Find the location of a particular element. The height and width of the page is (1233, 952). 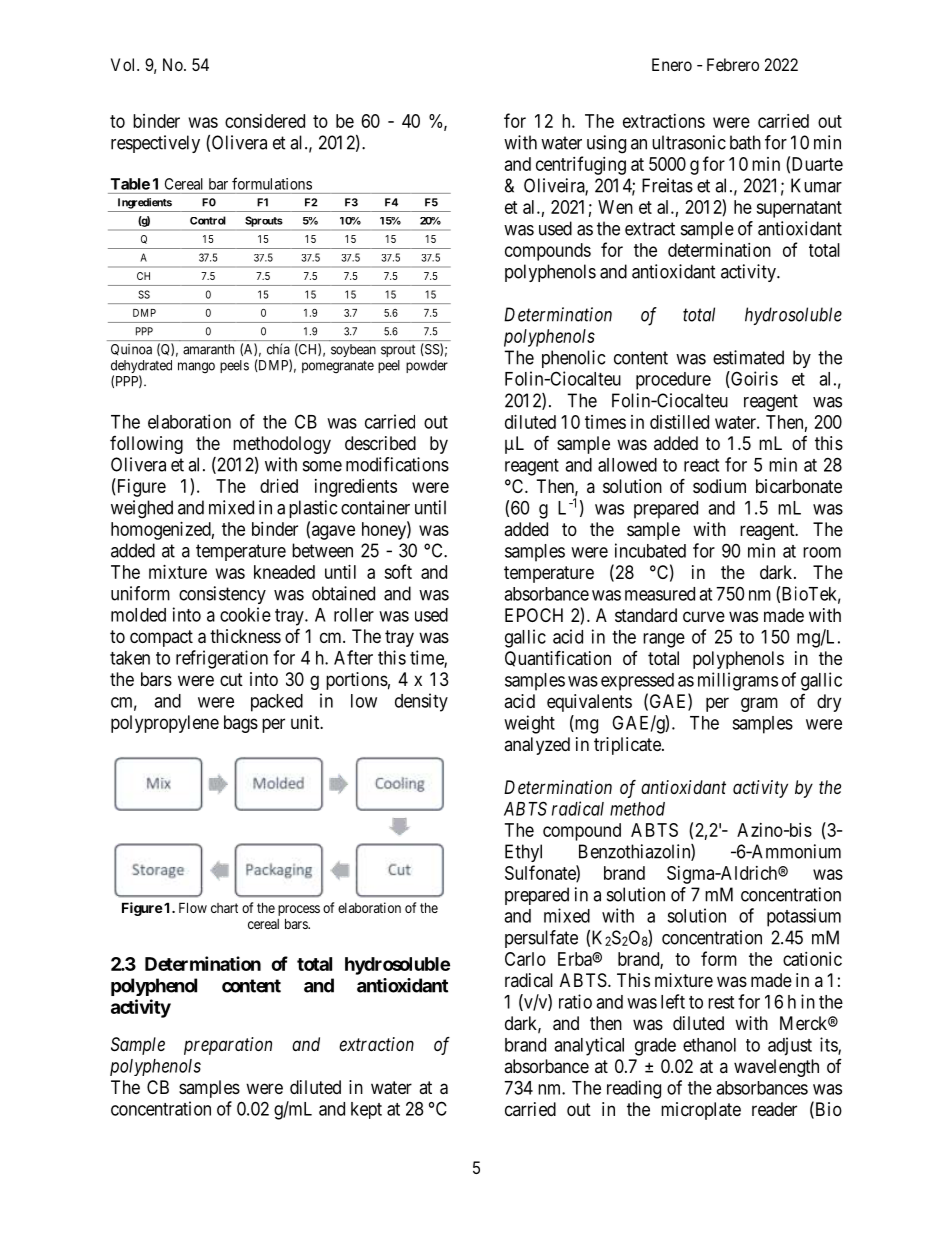

bags is located at coordinates (241, 724).
